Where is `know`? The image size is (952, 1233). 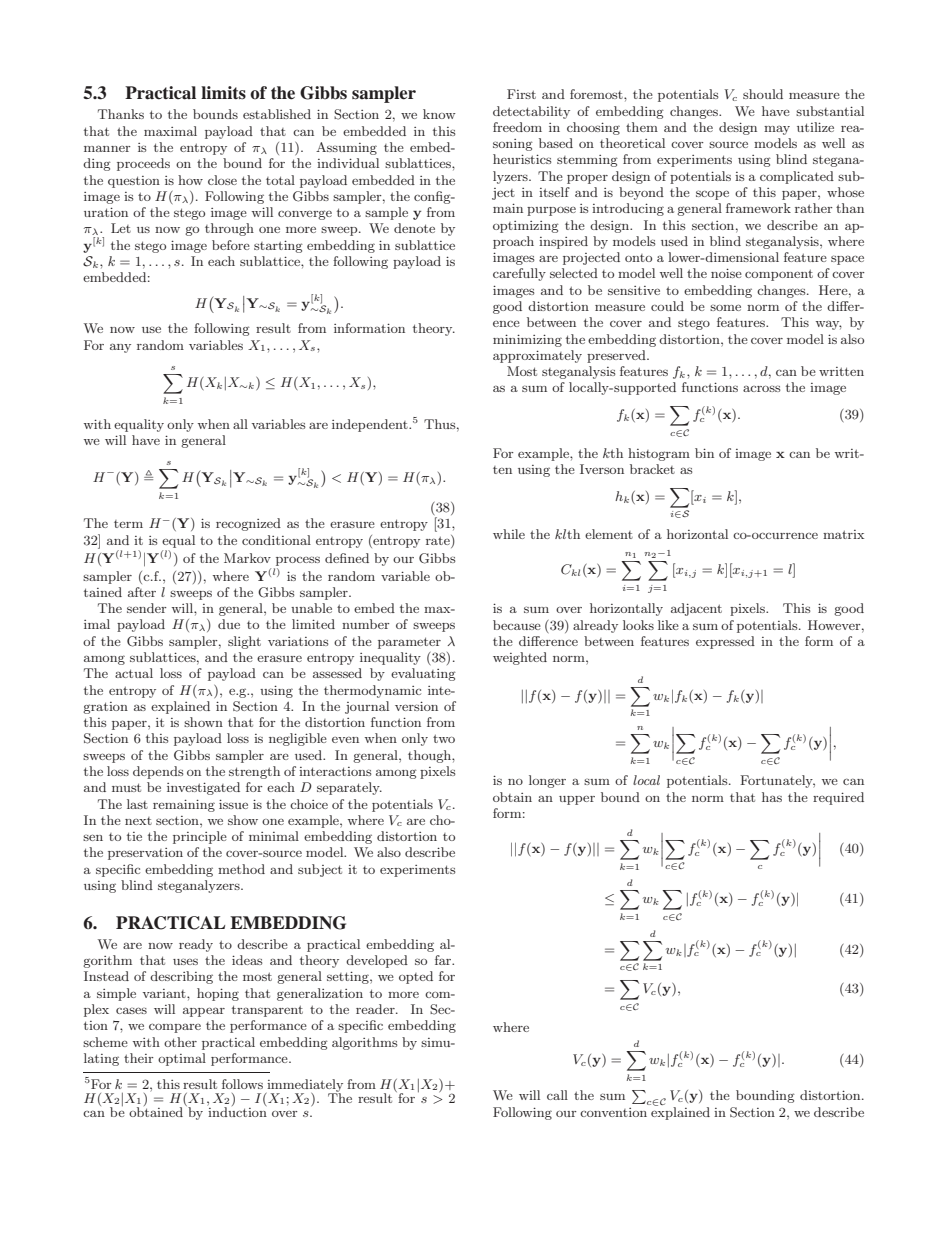 know is located at coordinates (439, 114).
